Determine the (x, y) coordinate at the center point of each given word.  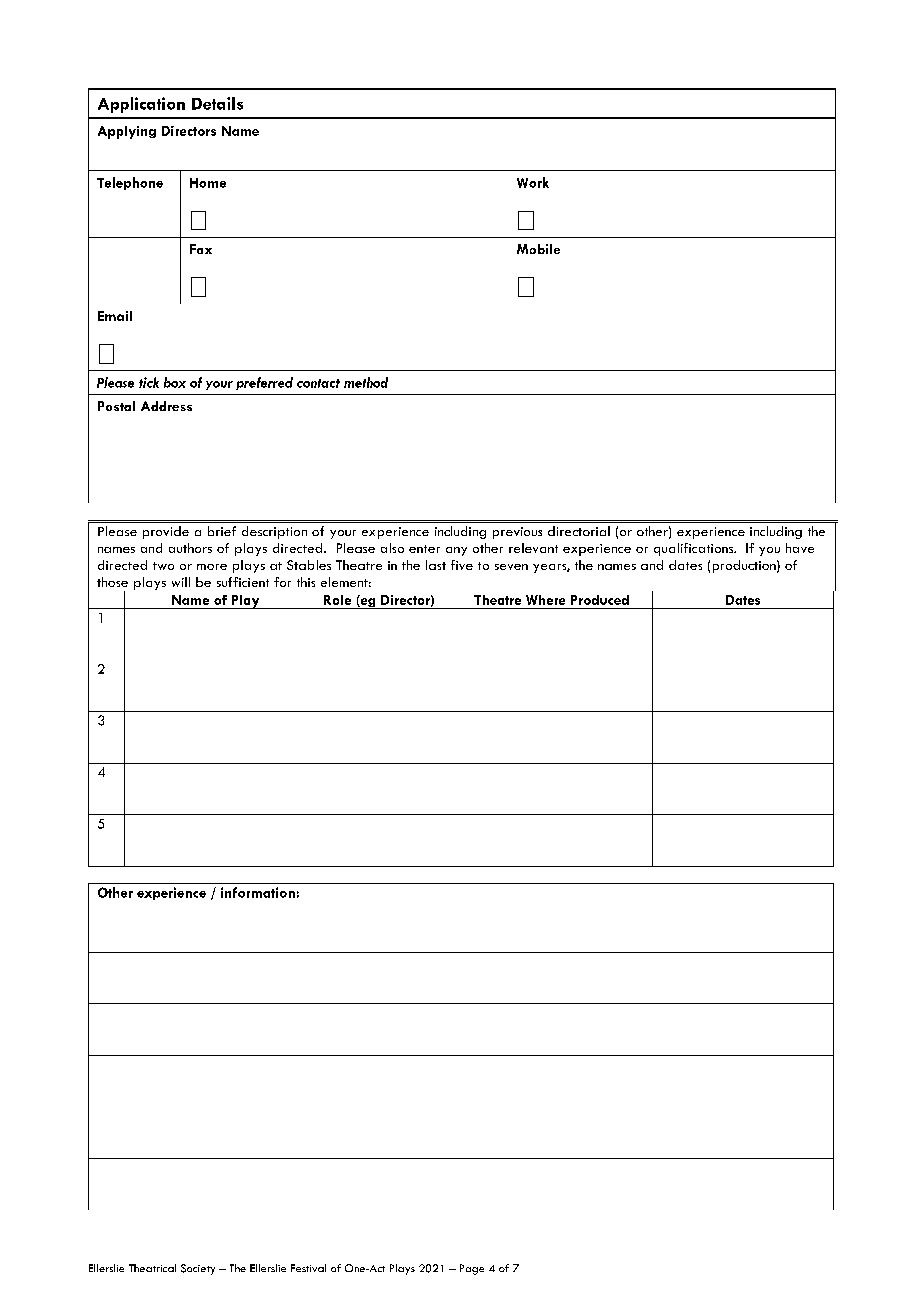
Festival (308, 1268)
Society (198, 1269)
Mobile (538, 249)
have (800, 548)
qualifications (695, 549)
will (181, 582)
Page (472, 1269)
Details (217, 103)
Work (533, 182)
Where (545, 600)
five (462, 565)
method (366, 382)
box (175, 382)
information (258, 892)
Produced (600, 600)
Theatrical (152, 1268)
